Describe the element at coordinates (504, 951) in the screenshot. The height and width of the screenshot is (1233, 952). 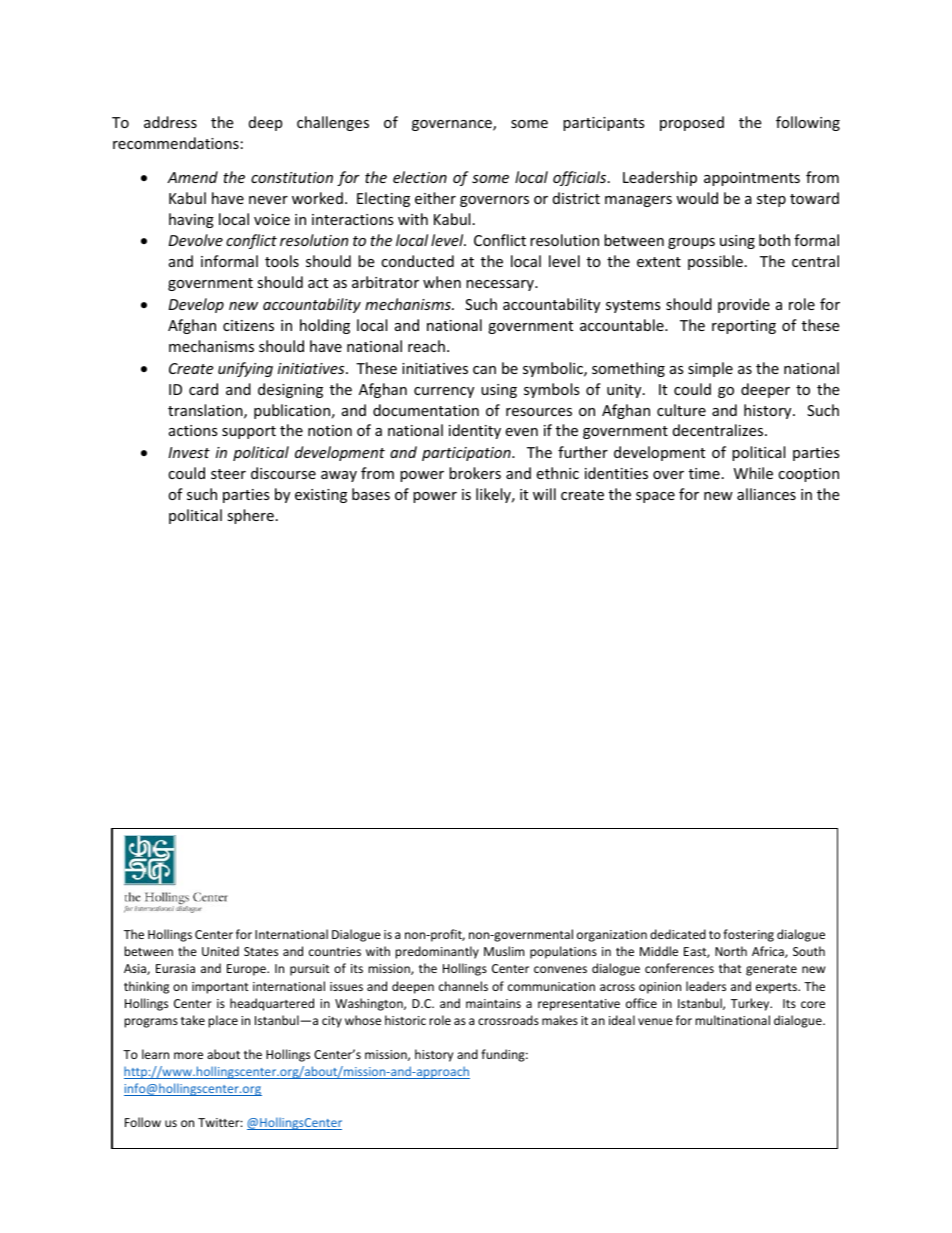
I see `Muslim` at that location.
